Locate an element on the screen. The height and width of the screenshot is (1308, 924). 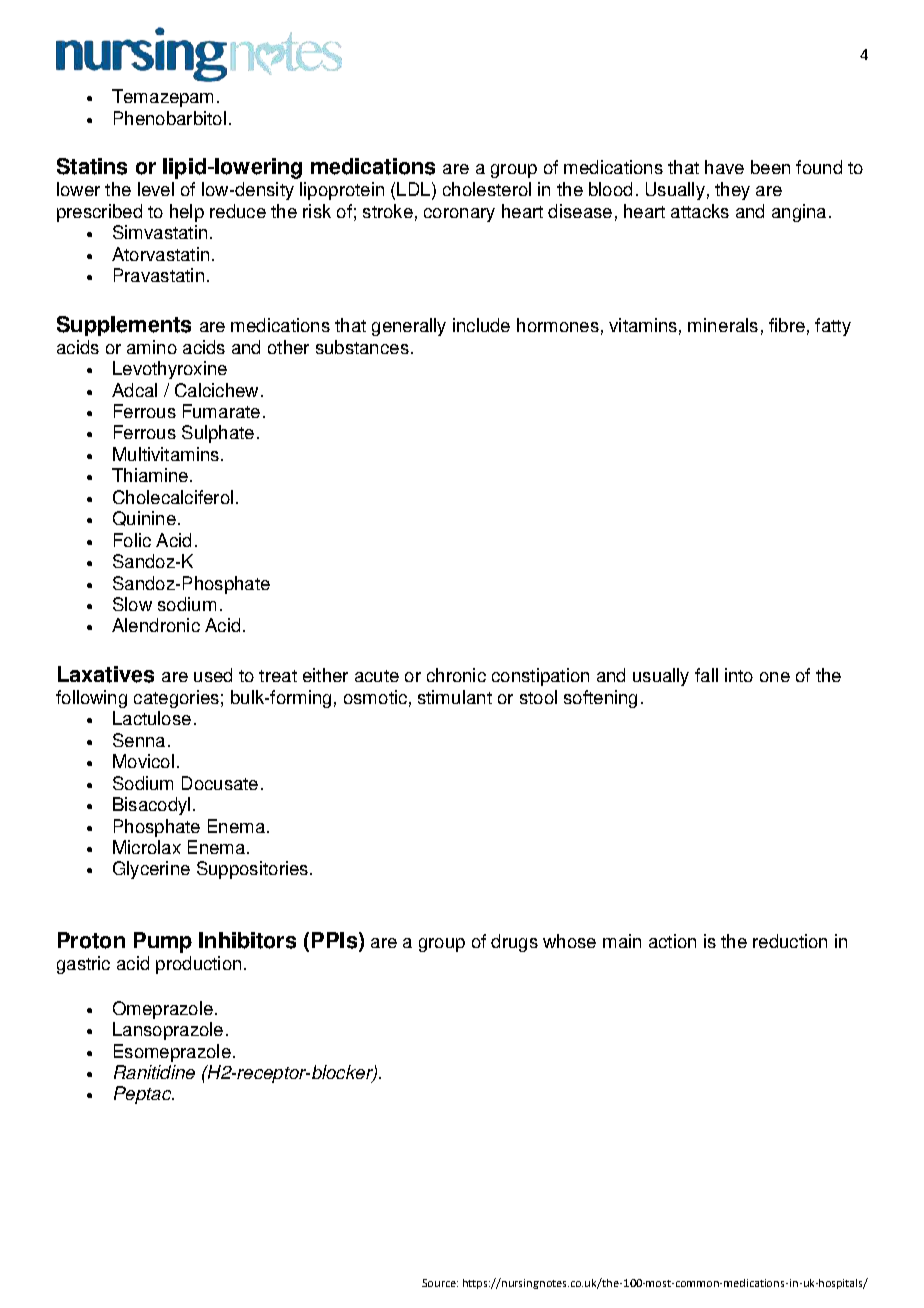
include is located at coordinates (481, 325).
